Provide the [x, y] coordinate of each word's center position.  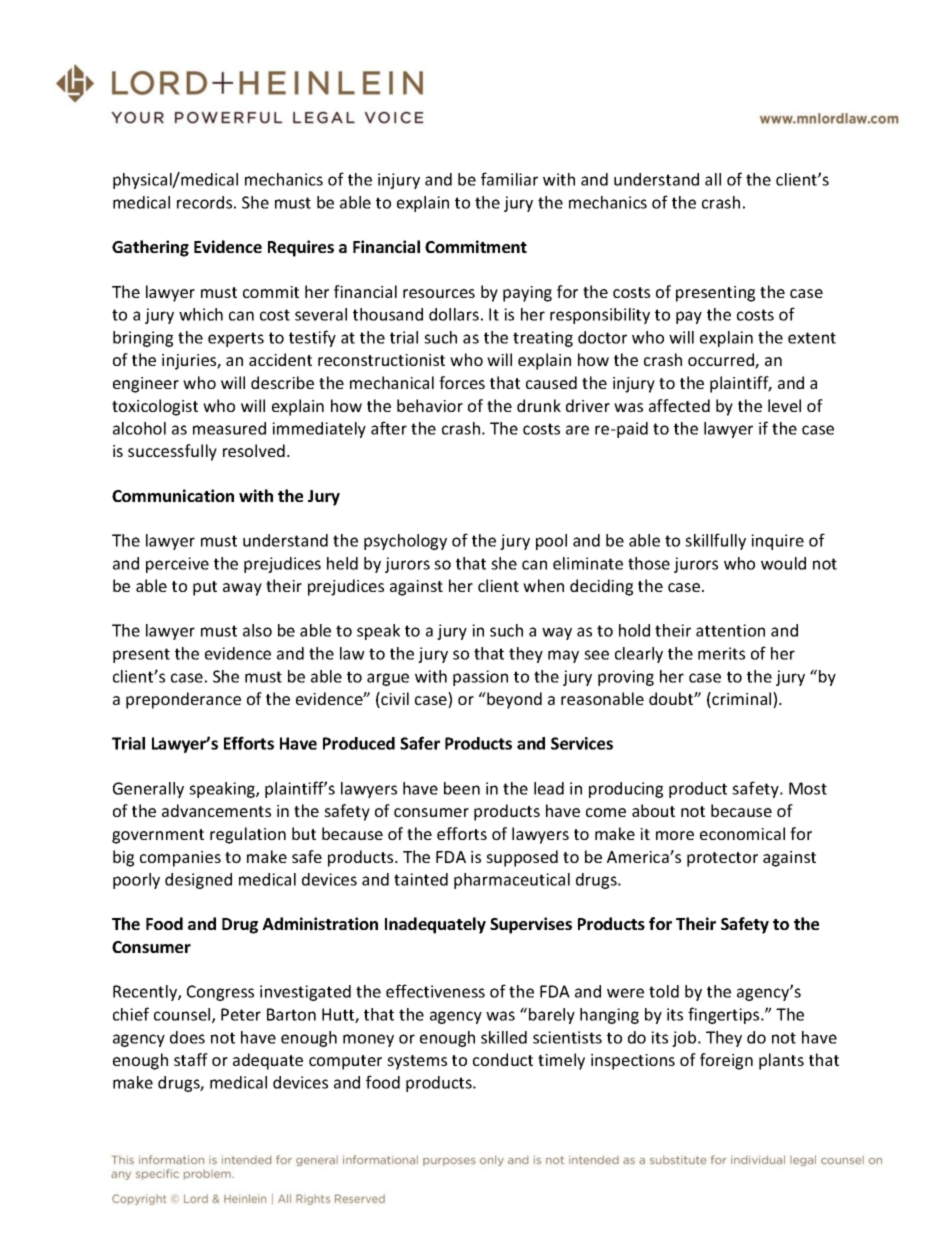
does [187, 1037]
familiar [509, 179]
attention [730, 630]
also [257, 630]
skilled [504, 1037]
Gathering [150, 248]
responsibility [600, 316]
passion [480, 678]
